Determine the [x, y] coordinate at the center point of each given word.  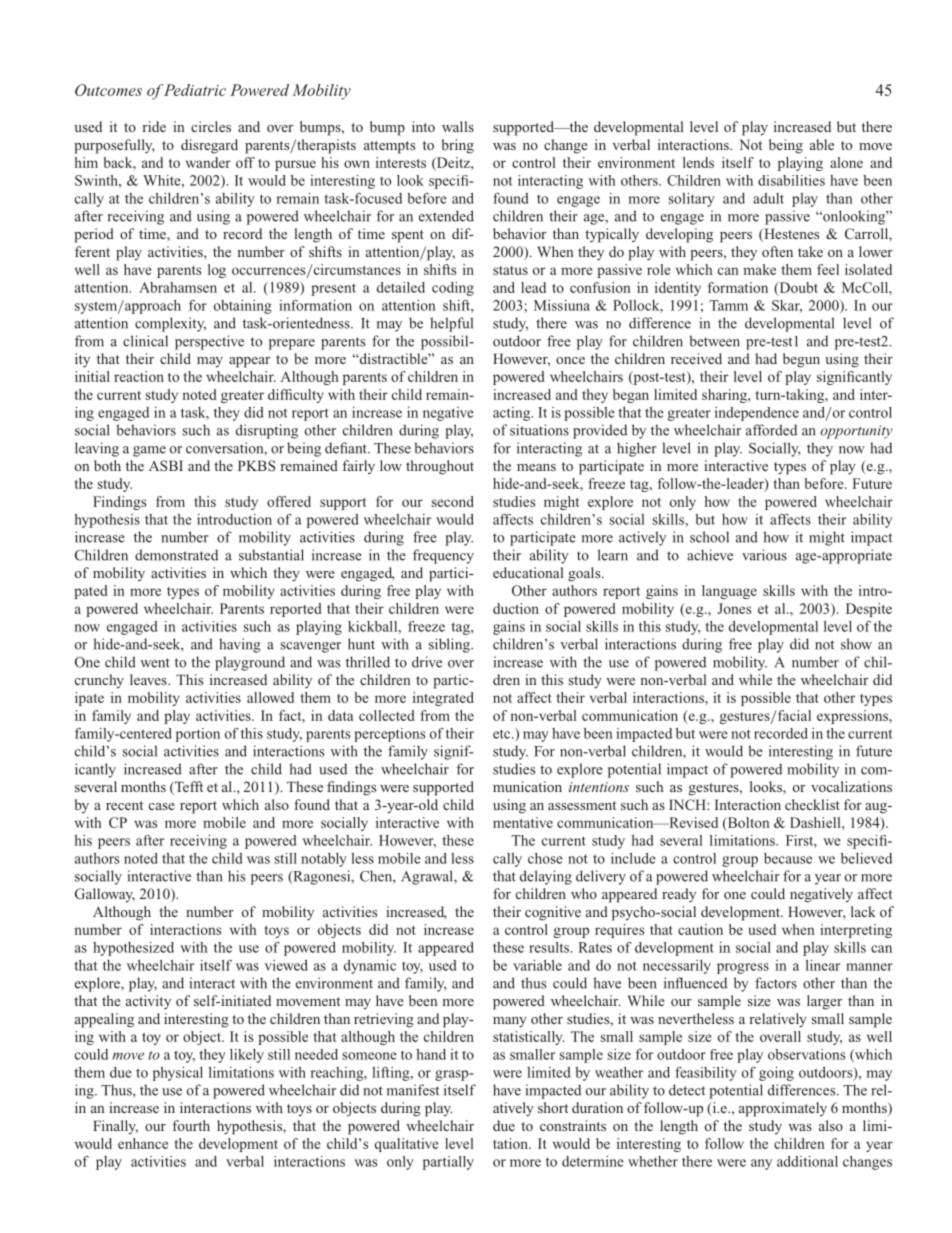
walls [458, 126]
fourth [191, 1125]
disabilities [791, 180]
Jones [734, 608]
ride [154, 126]
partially [448, 1163]
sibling [450, 645]
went [155, 663]
